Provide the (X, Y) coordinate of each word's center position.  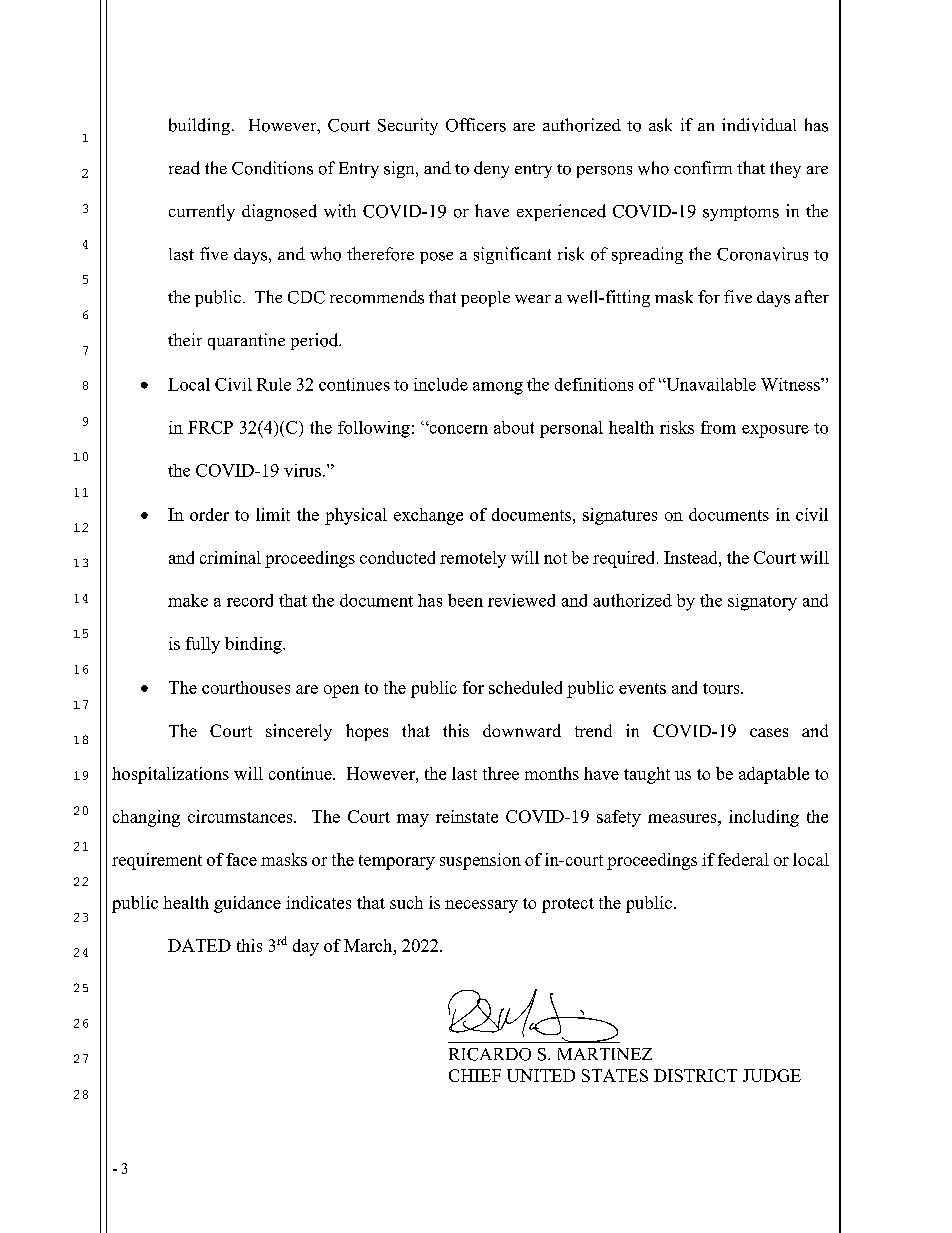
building (199, 126)
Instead (692, 557)
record (250, 600)
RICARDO (490, 1054)
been (465, 600)
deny (491, 169)
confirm (703, 168)
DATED (199, 945)
